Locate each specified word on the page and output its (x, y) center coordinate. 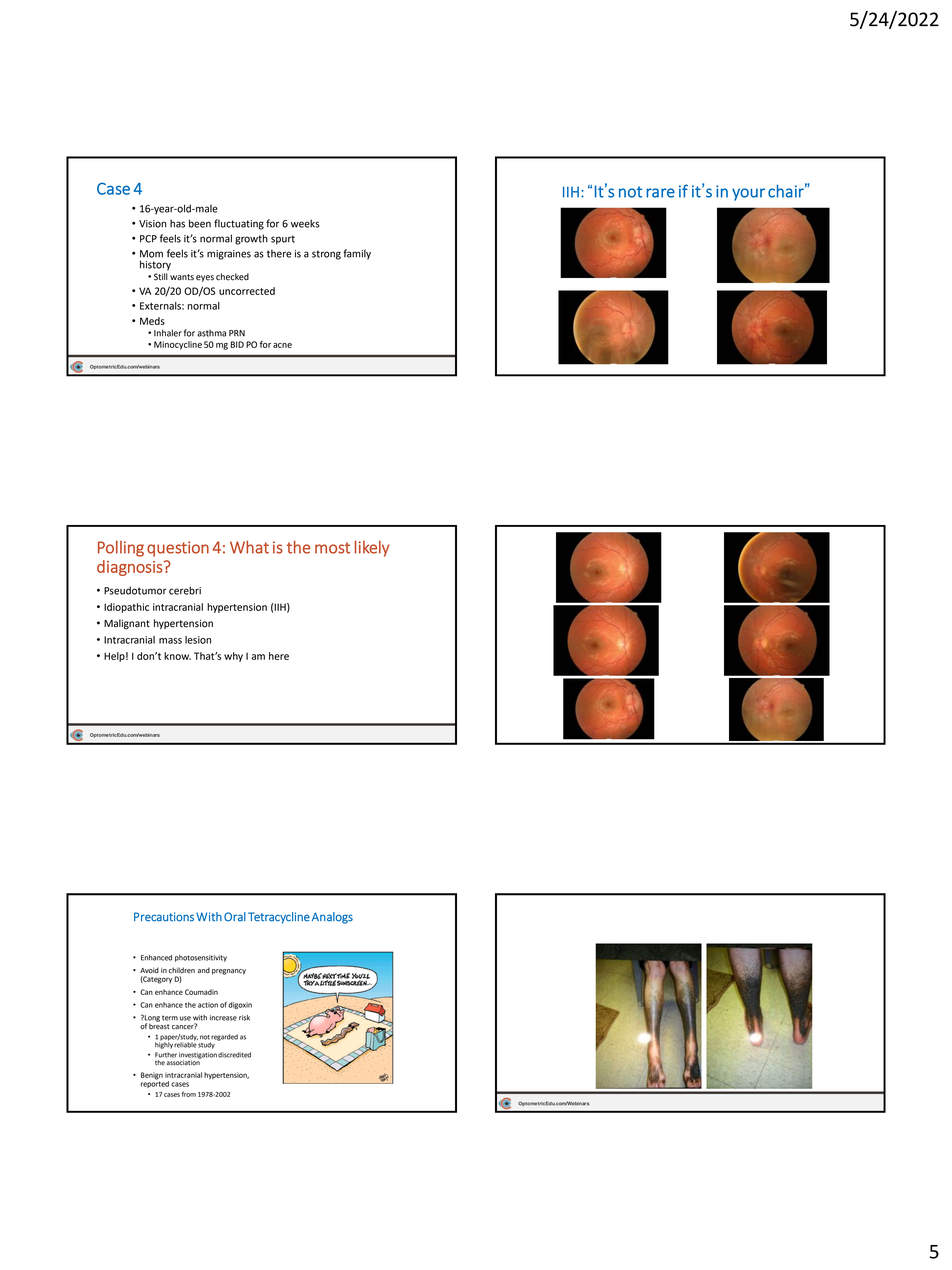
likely (372, 548)
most (332, 548)
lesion (198, 640)
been (200, 223)
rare (660, 193)
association (184, 1062)
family (357, 254)
